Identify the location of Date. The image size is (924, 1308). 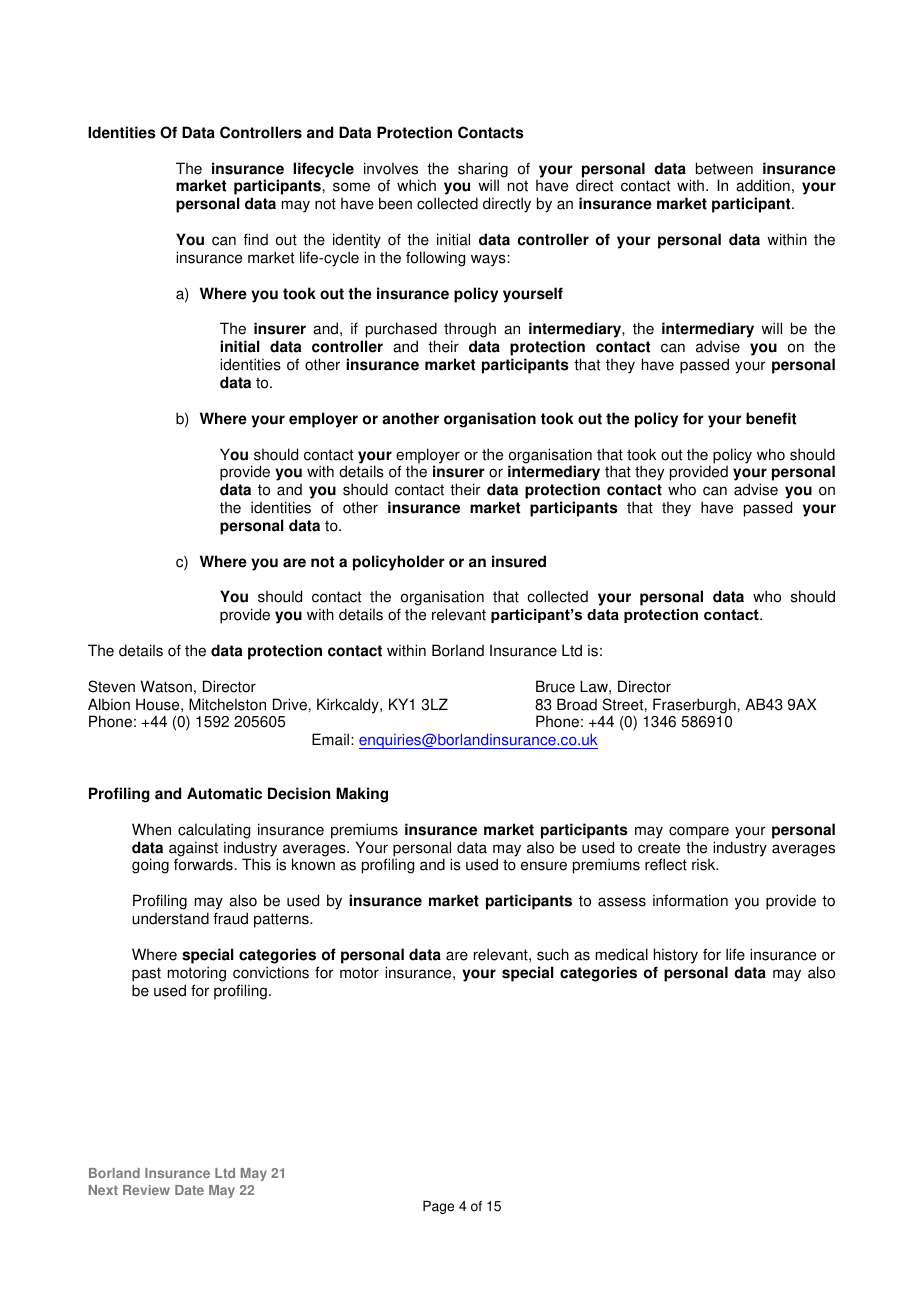
(189, 1190).
